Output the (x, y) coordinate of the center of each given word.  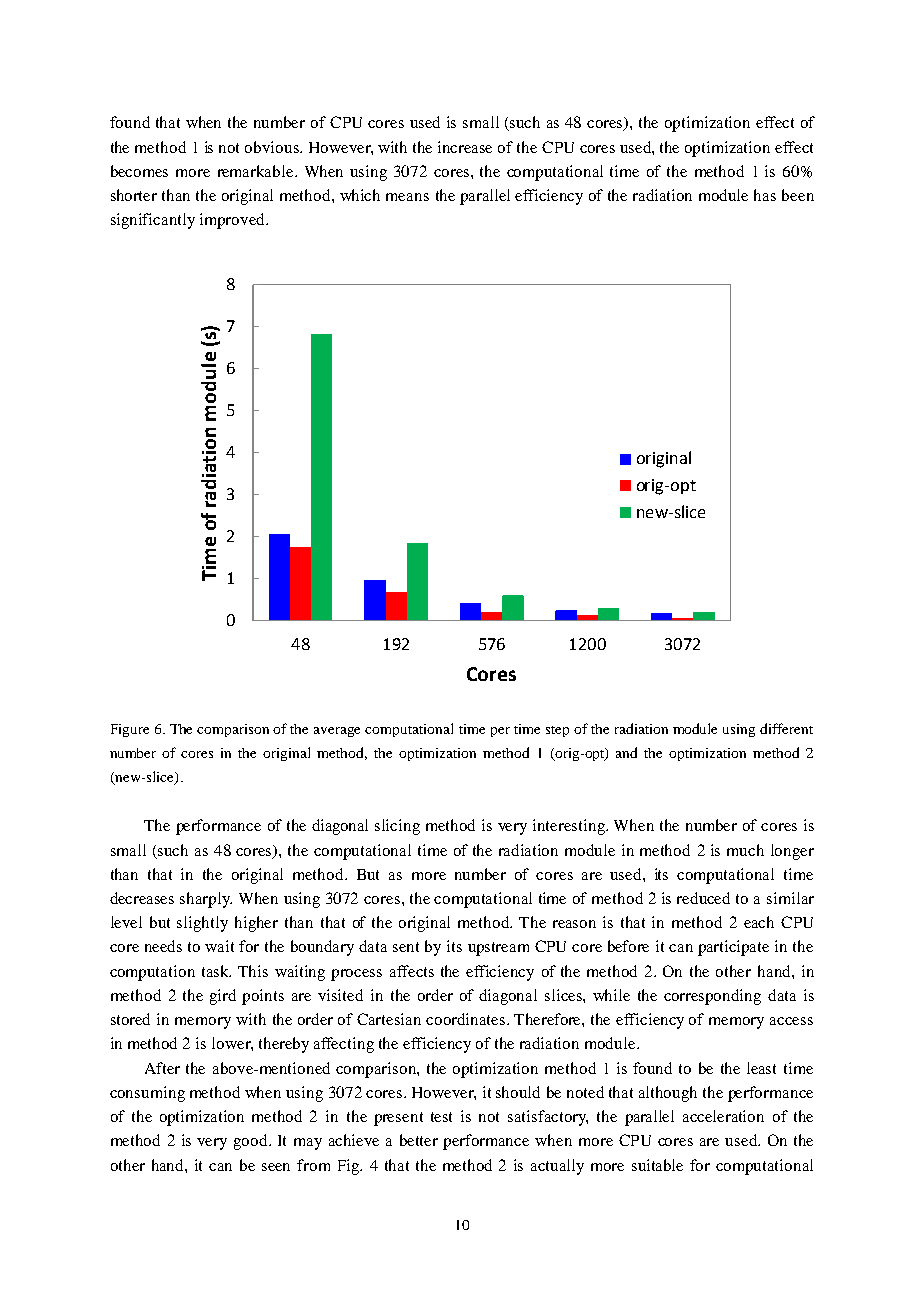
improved (233, 221)
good (252, 1142)
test (441, 1117)
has (765, 195)
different (786, 728)
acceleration (723, 1116)
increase (465, 147)
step (557, 731)
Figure (130, 730)
